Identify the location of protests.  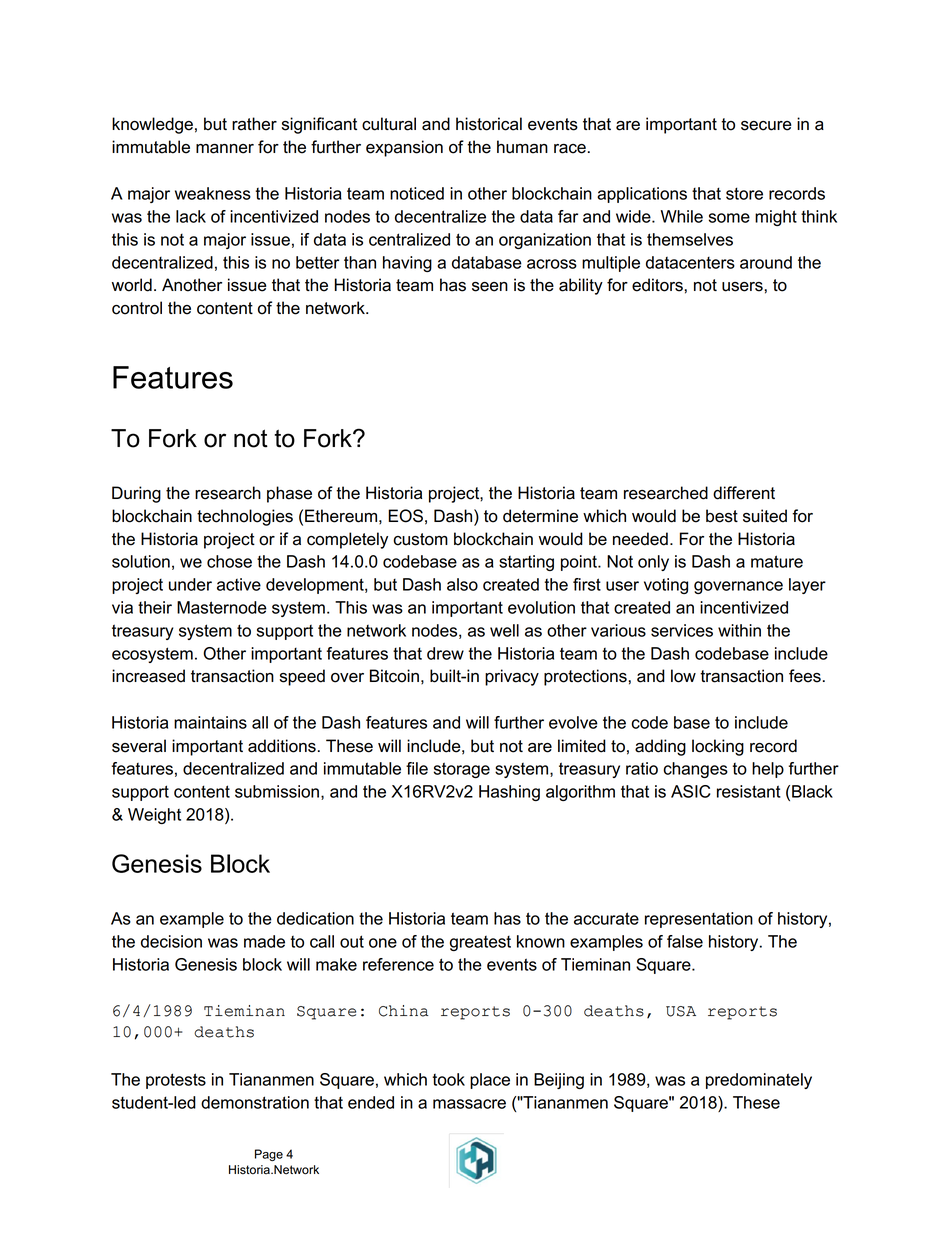
(176, 1081).
